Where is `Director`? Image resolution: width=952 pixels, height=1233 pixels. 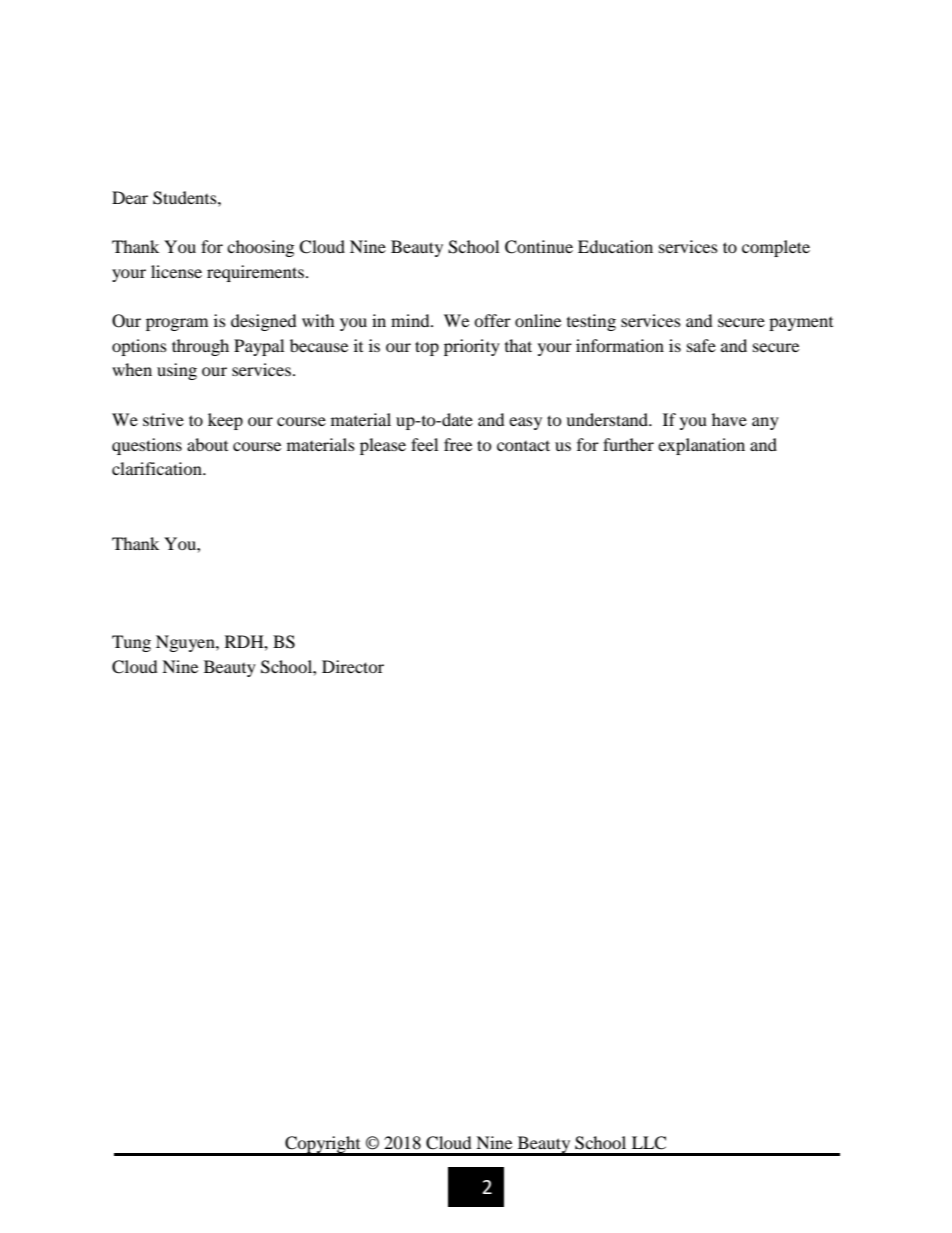
Director is located at coordinates (353, 666).
